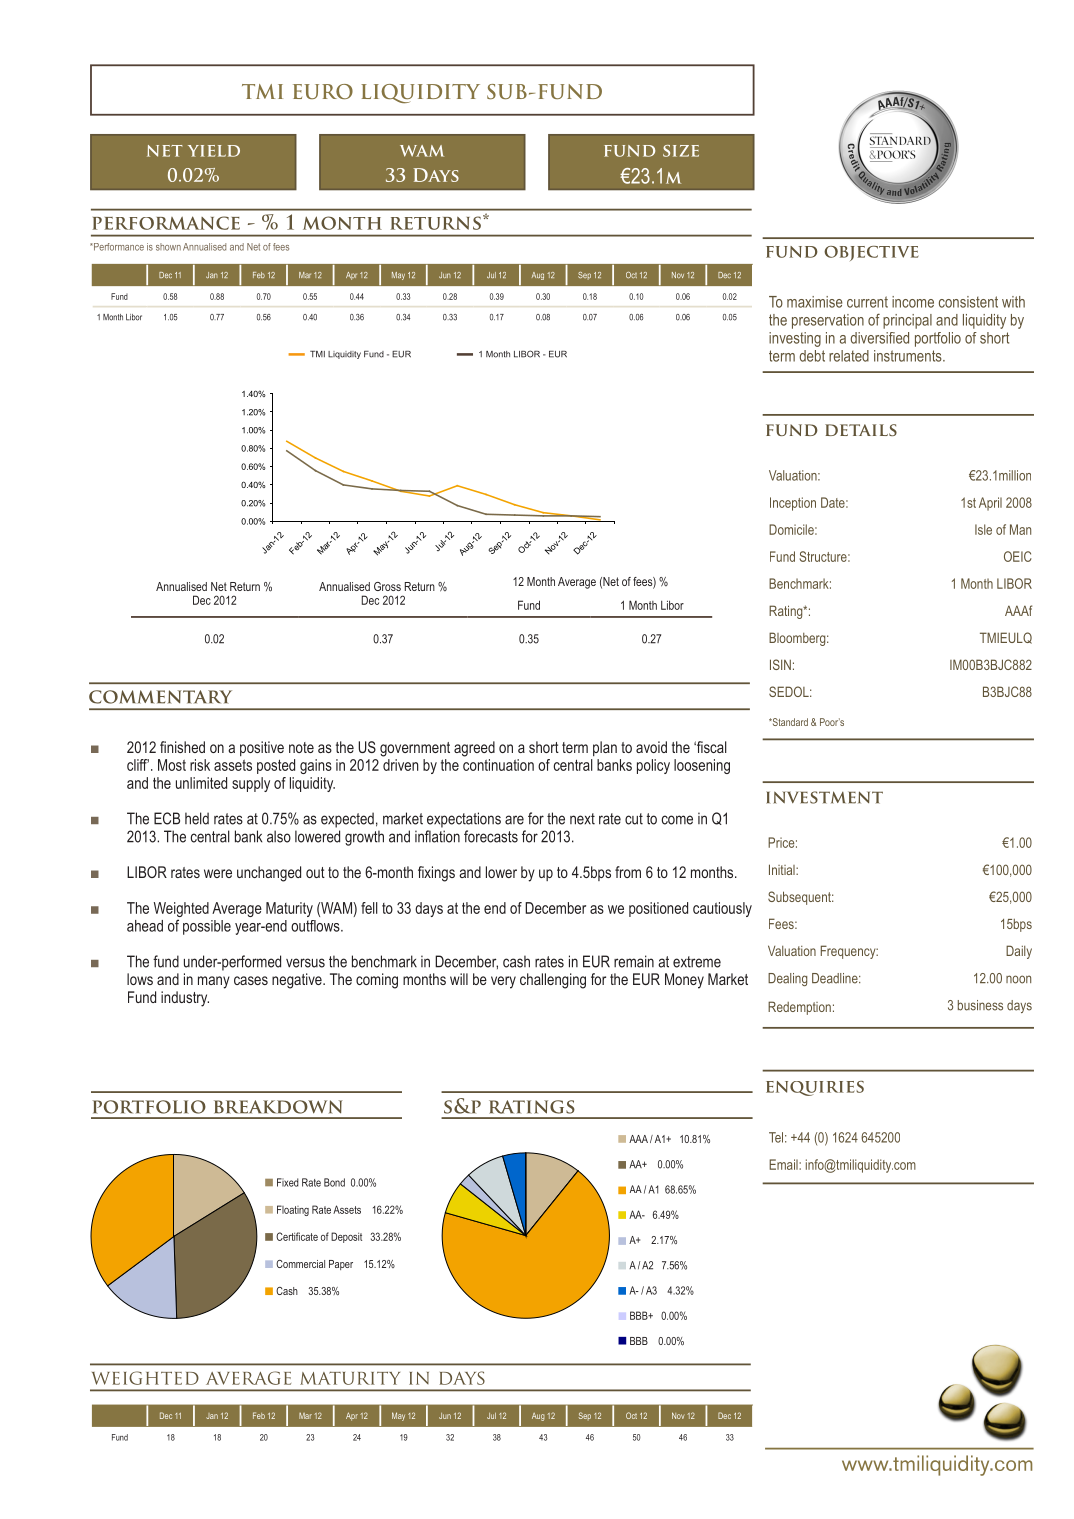 This image has height=1519, width=1074. I want to click on yield, so click(214, 151).
